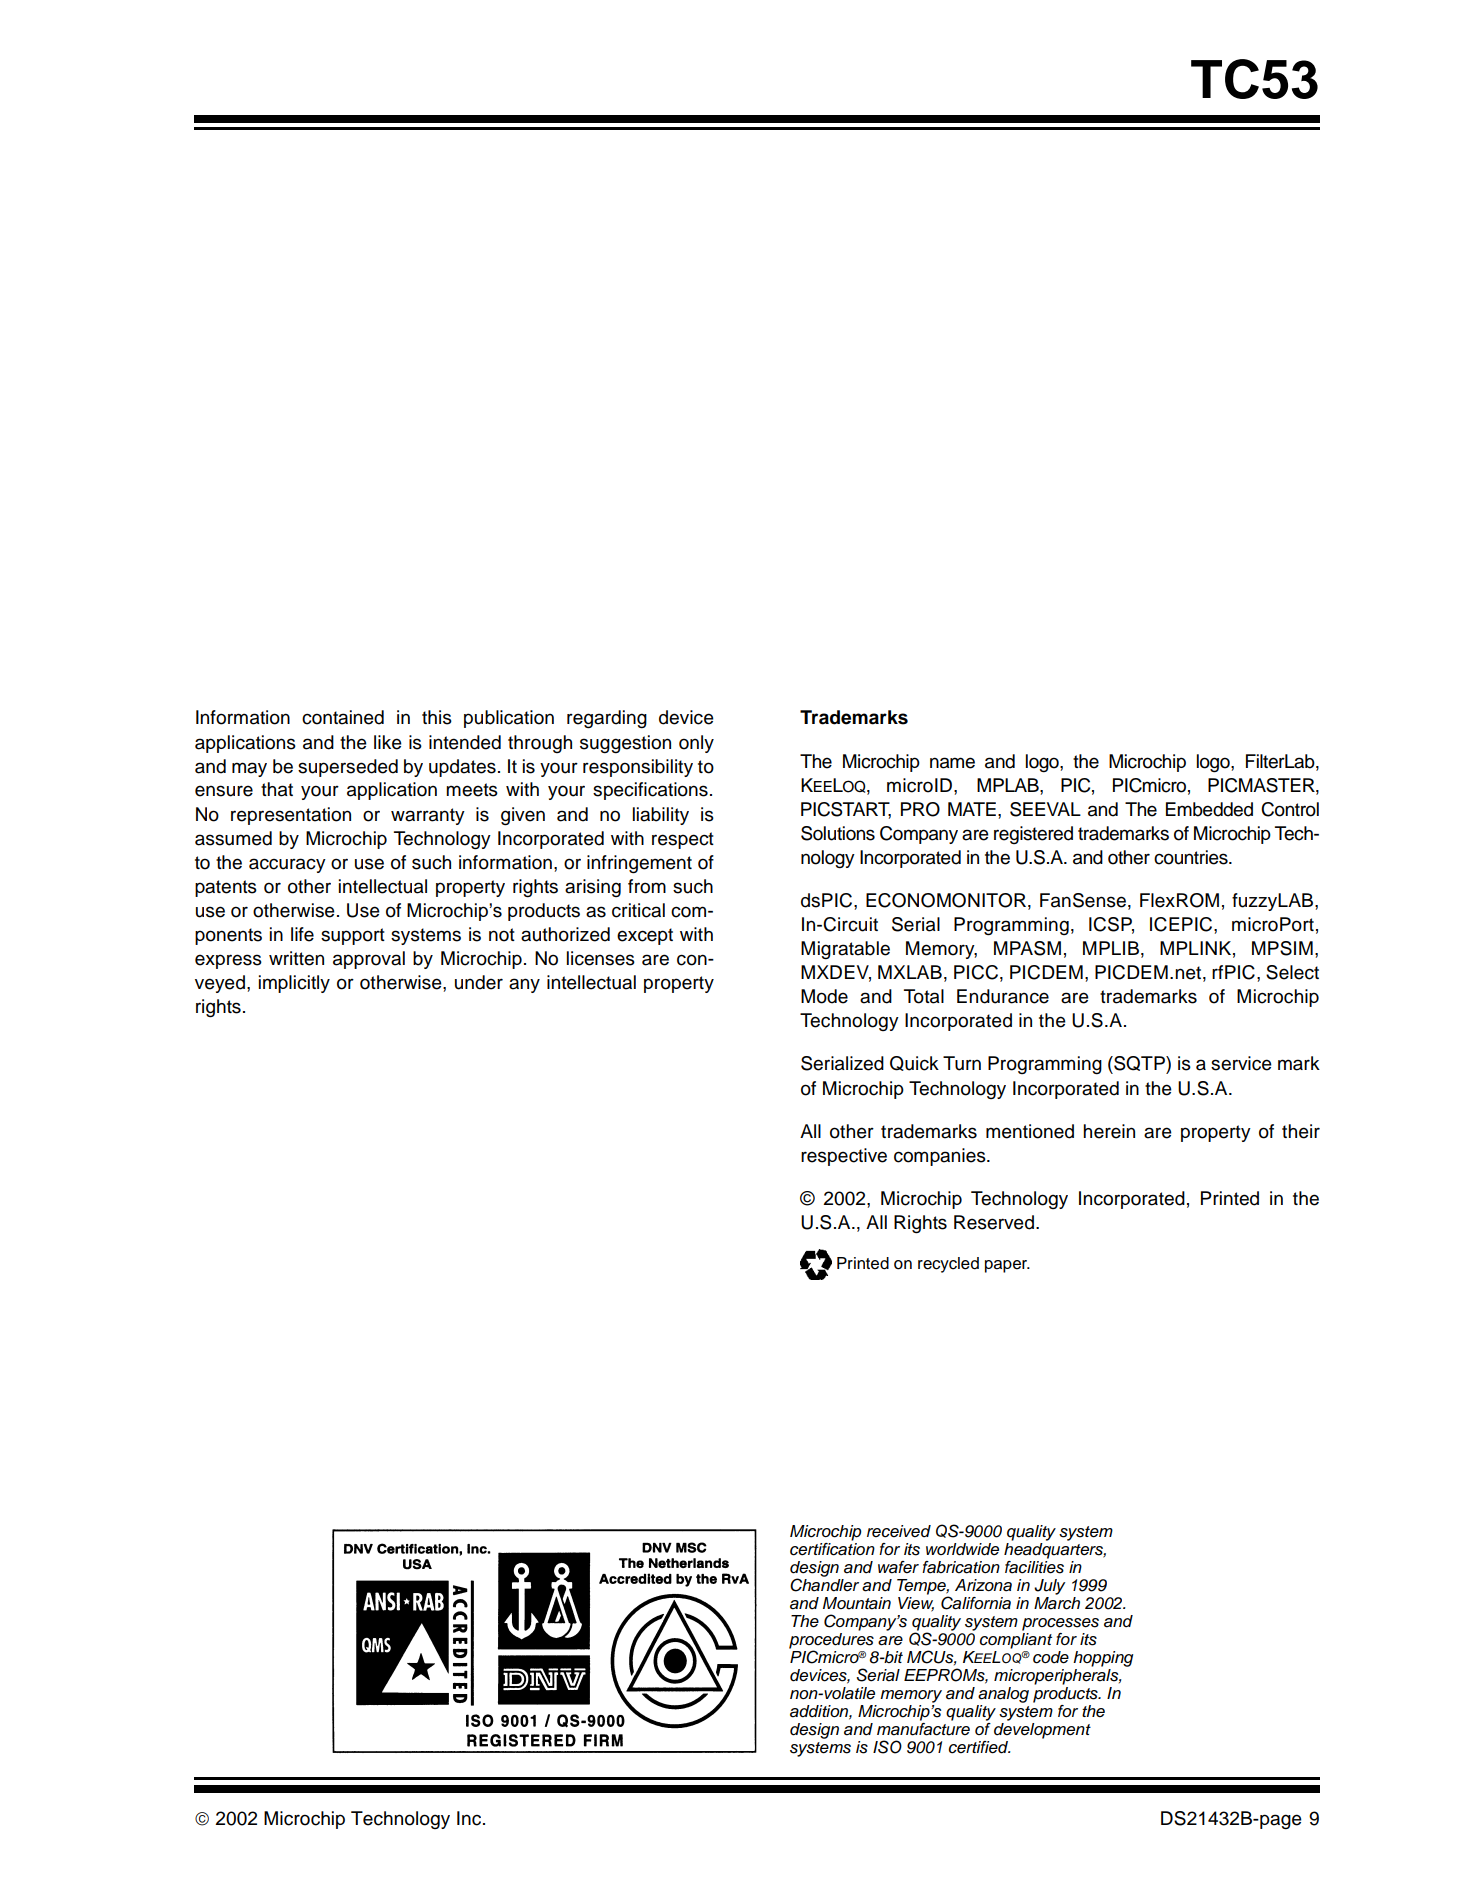 Image resolution: width=1471 pixels, height=1901 pixels. I want to click on like, so click(388, 742).
